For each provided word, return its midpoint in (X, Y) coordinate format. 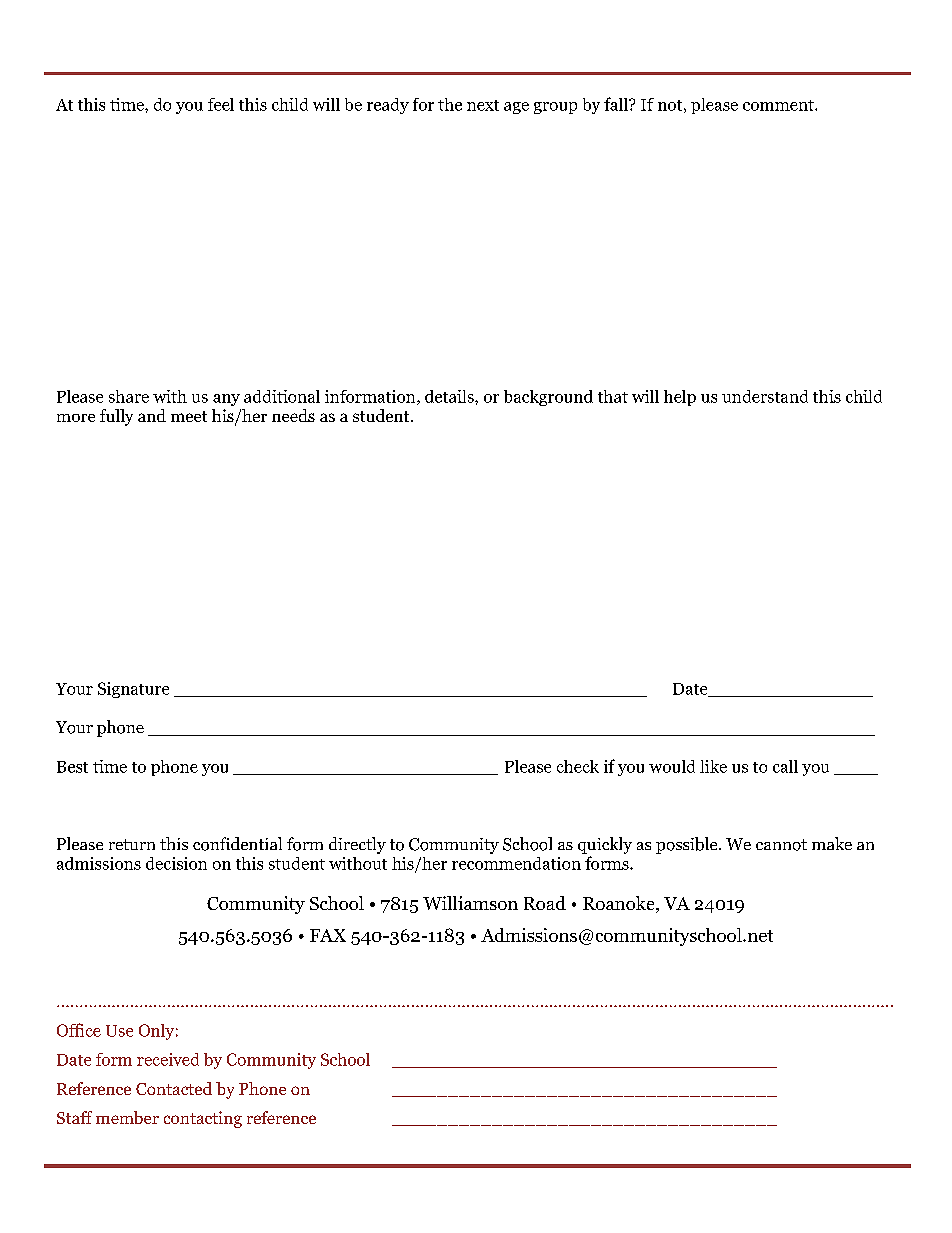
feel (221, 104)
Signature (133, 690)
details (450, 396)
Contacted (174, 1088)
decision (176, 863)
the (450, 104)
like (713, 766)
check (578, 766)
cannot (781, 845)
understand (765, 396)
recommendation (516, 863)
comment (779, 105)
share (129, 396)
